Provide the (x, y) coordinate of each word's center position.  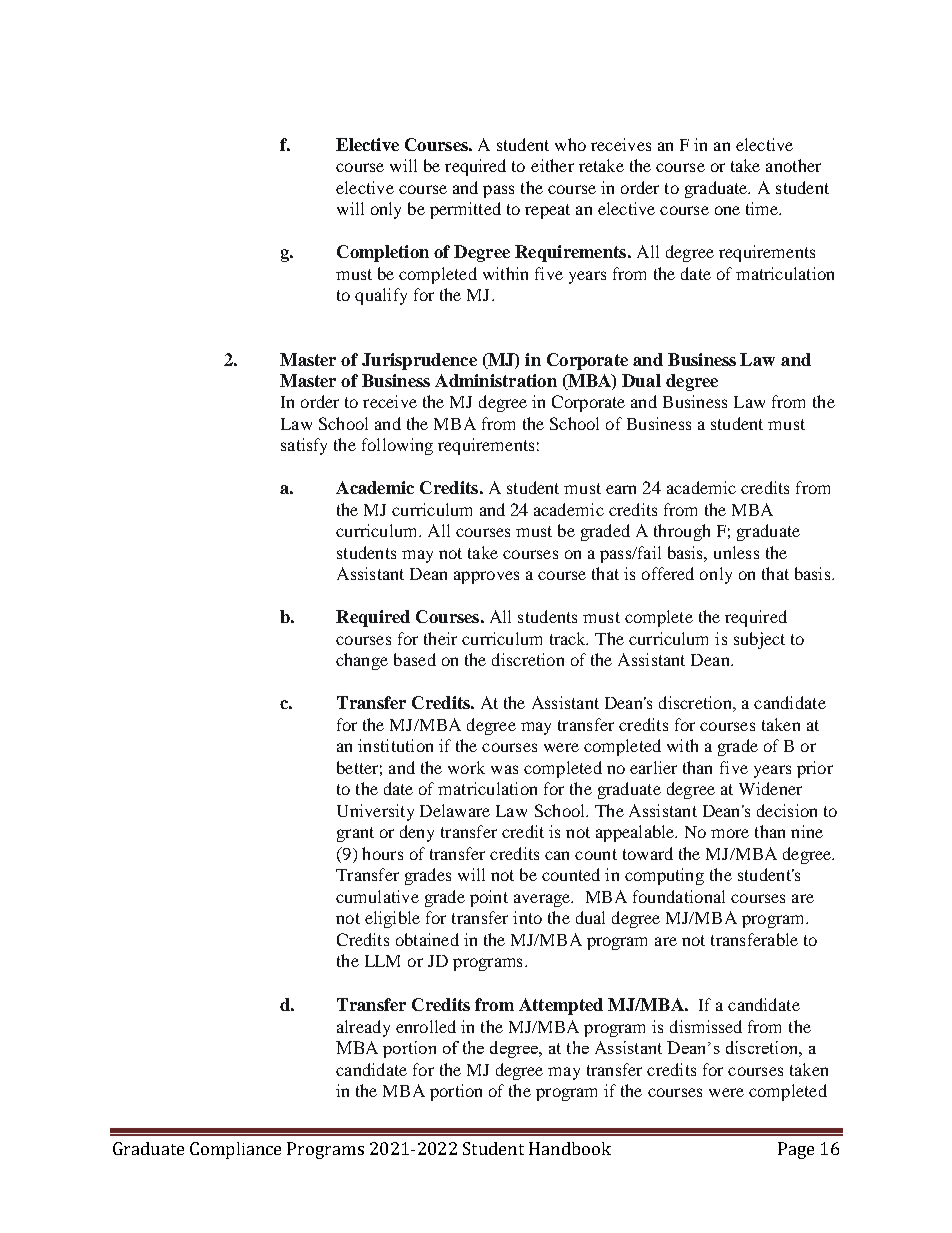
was (504, 769)
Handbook (570, 1148)
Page (796, 1150)
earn (621, 489)
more (730, 833)
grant (355, 834)
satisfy (304, 446)
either (552, 165)
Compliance (235, 1150)
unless (736, 552)
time (763, 208)
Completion (383, 253)
